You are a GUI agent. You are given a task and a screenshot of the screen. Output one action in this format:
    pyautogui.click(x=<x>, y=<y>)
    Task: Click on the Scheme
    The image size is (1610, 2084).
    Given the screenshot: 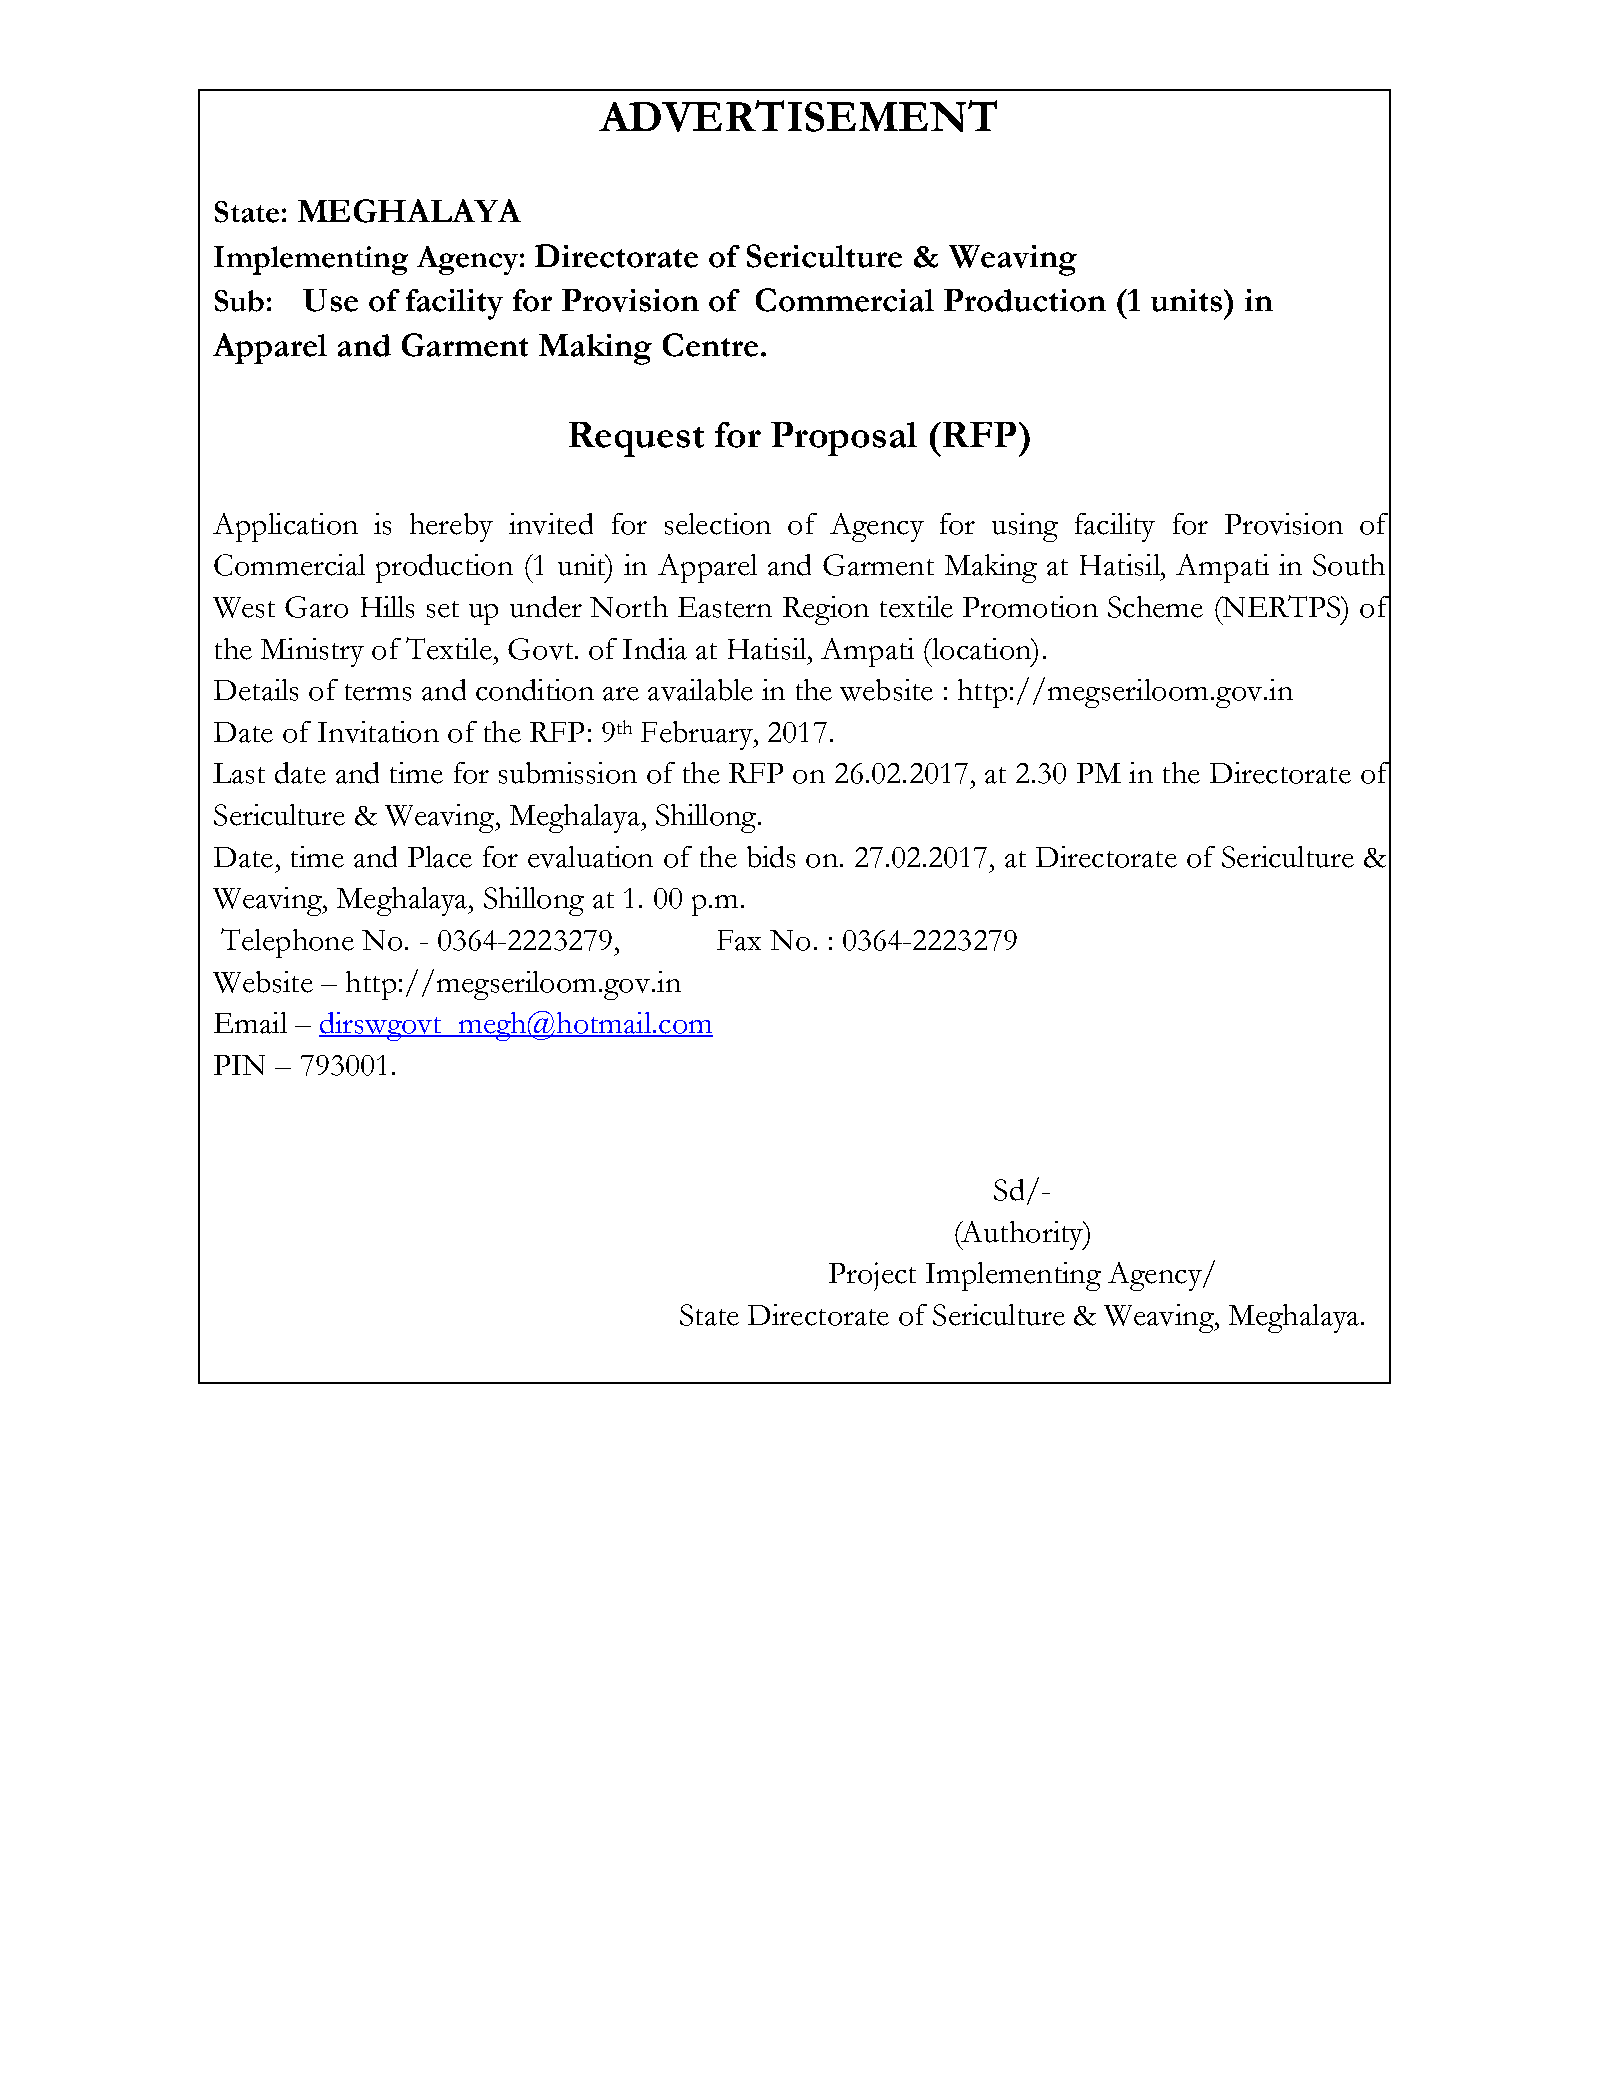 What is the action you would take?
    pyautogui.click(x=1155, y=607)
